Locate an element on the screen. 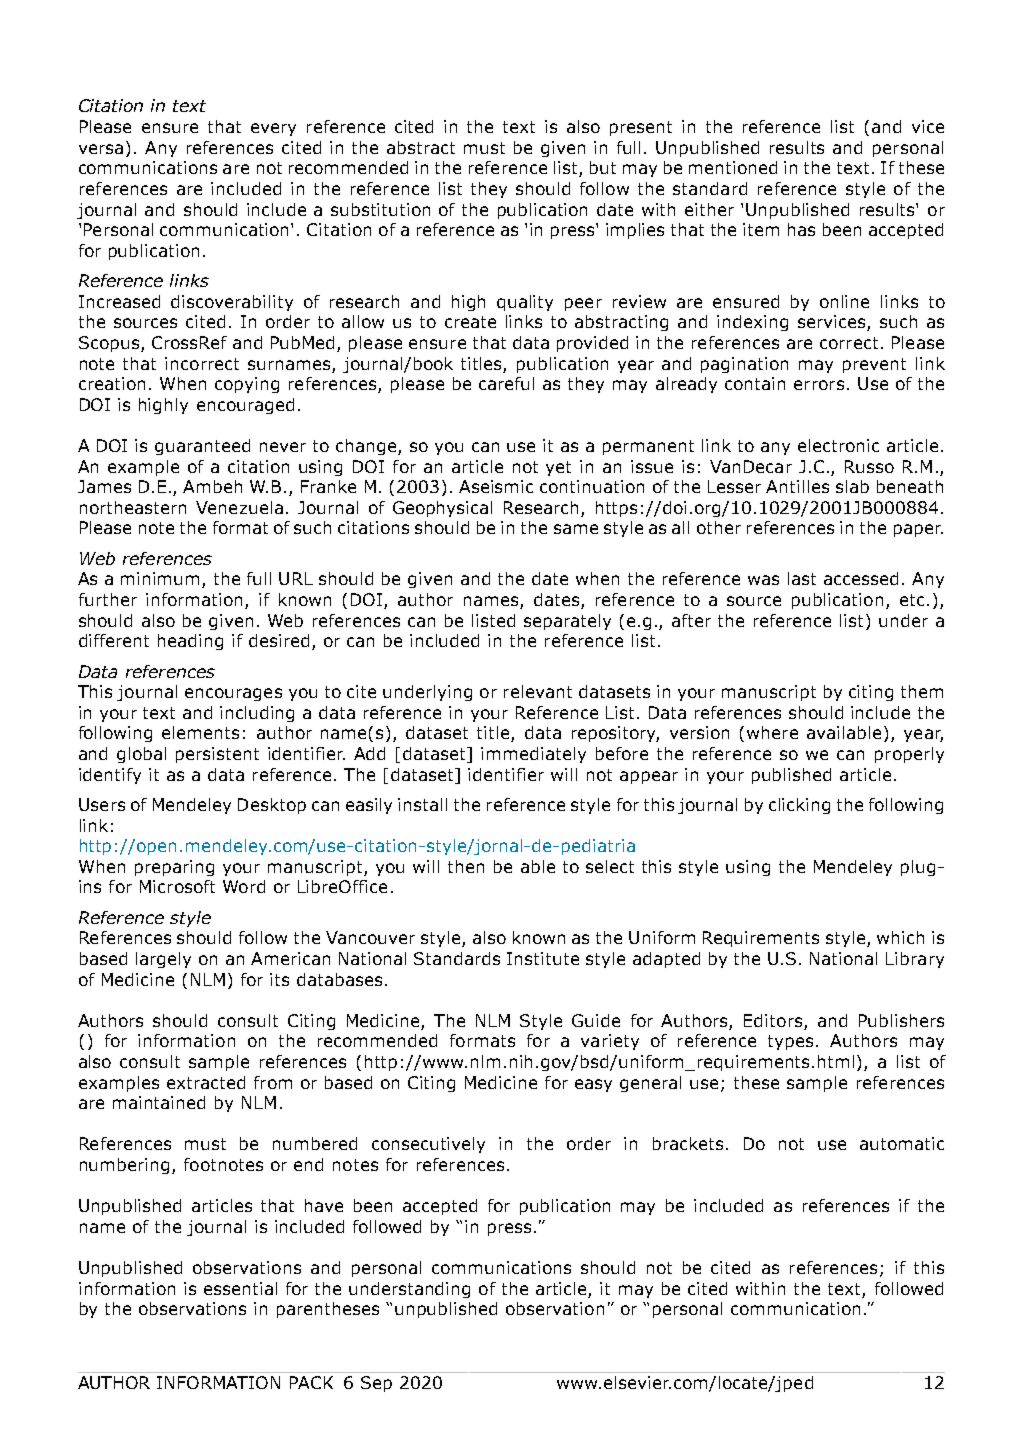 The width and height of the screenshot is (1023, 1446). persistent is located at coordinates (217, 755).
